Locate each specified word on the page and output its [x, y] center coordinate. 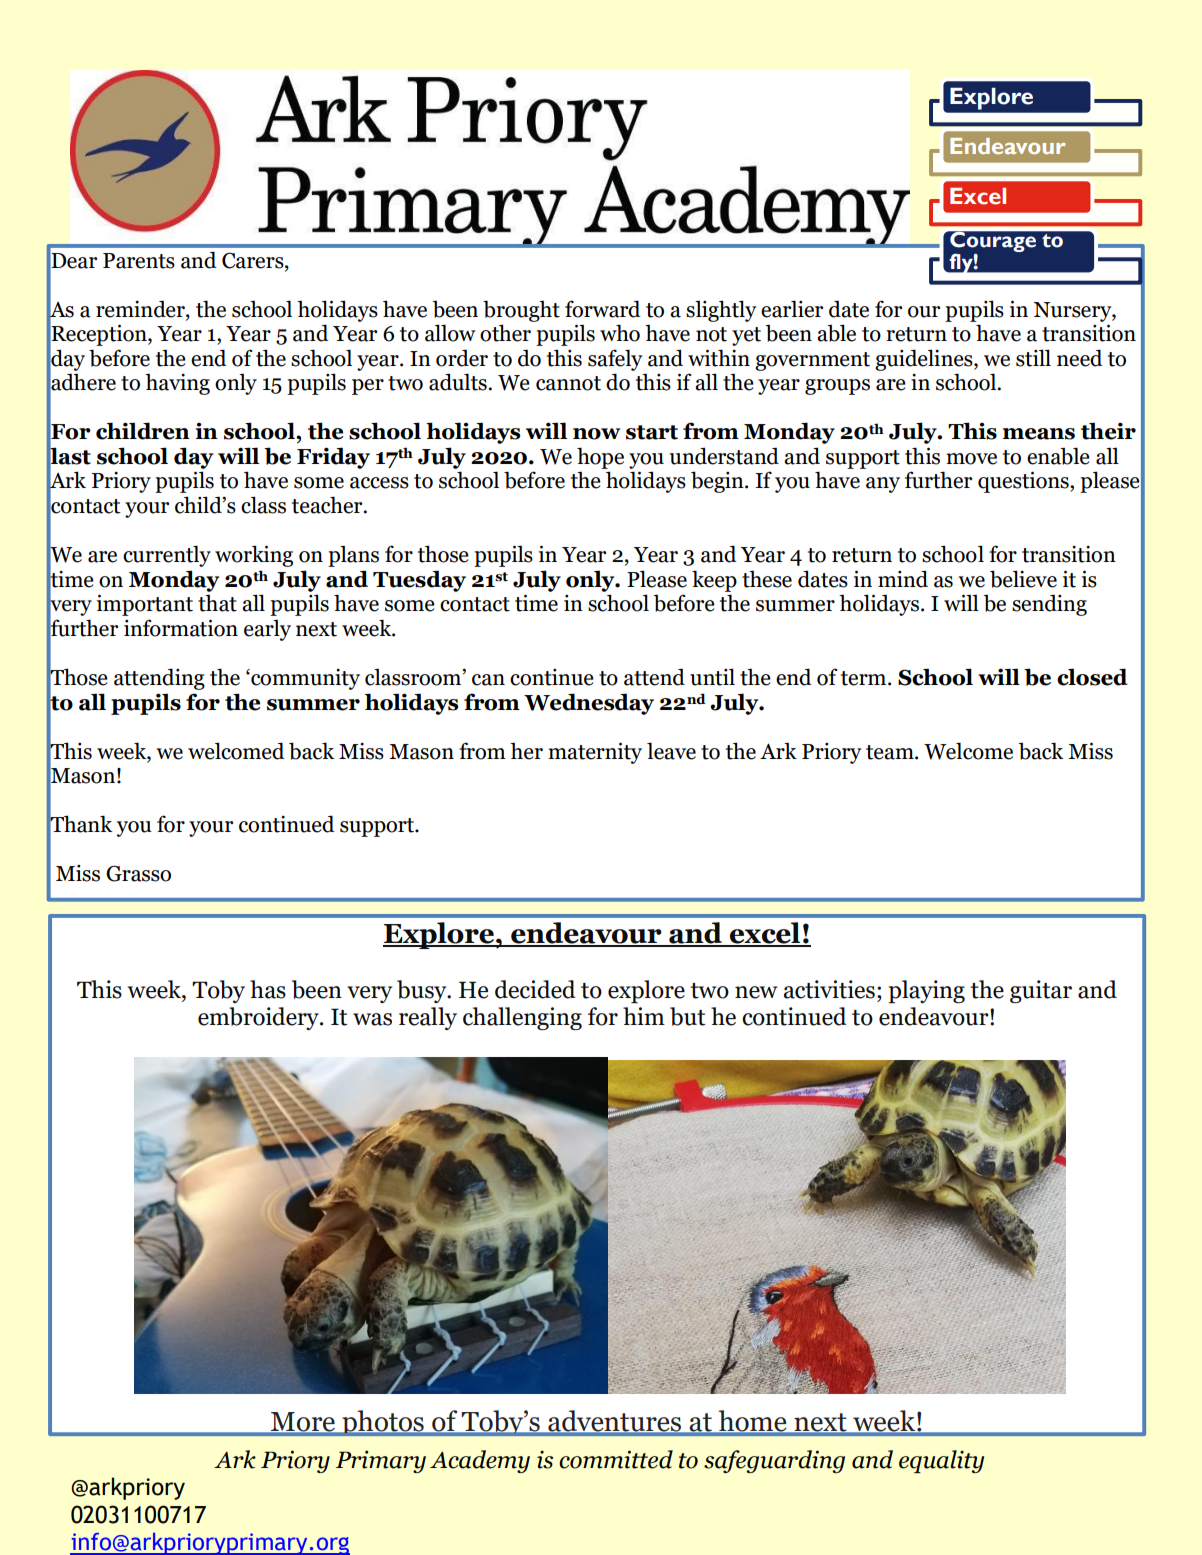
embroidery [259, 1018]
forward [603, 309]
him [644, 1016]
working [254, 556]
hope [600, 458]
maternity [595, 753]
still [1033, 358]
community [304, 679]
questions [1024, 482]
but [687, 1016]
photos [383, 1423]
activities [829, 989]
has [268, 989]
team [891, 752]
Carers [254, 260]
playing [926, 991]
